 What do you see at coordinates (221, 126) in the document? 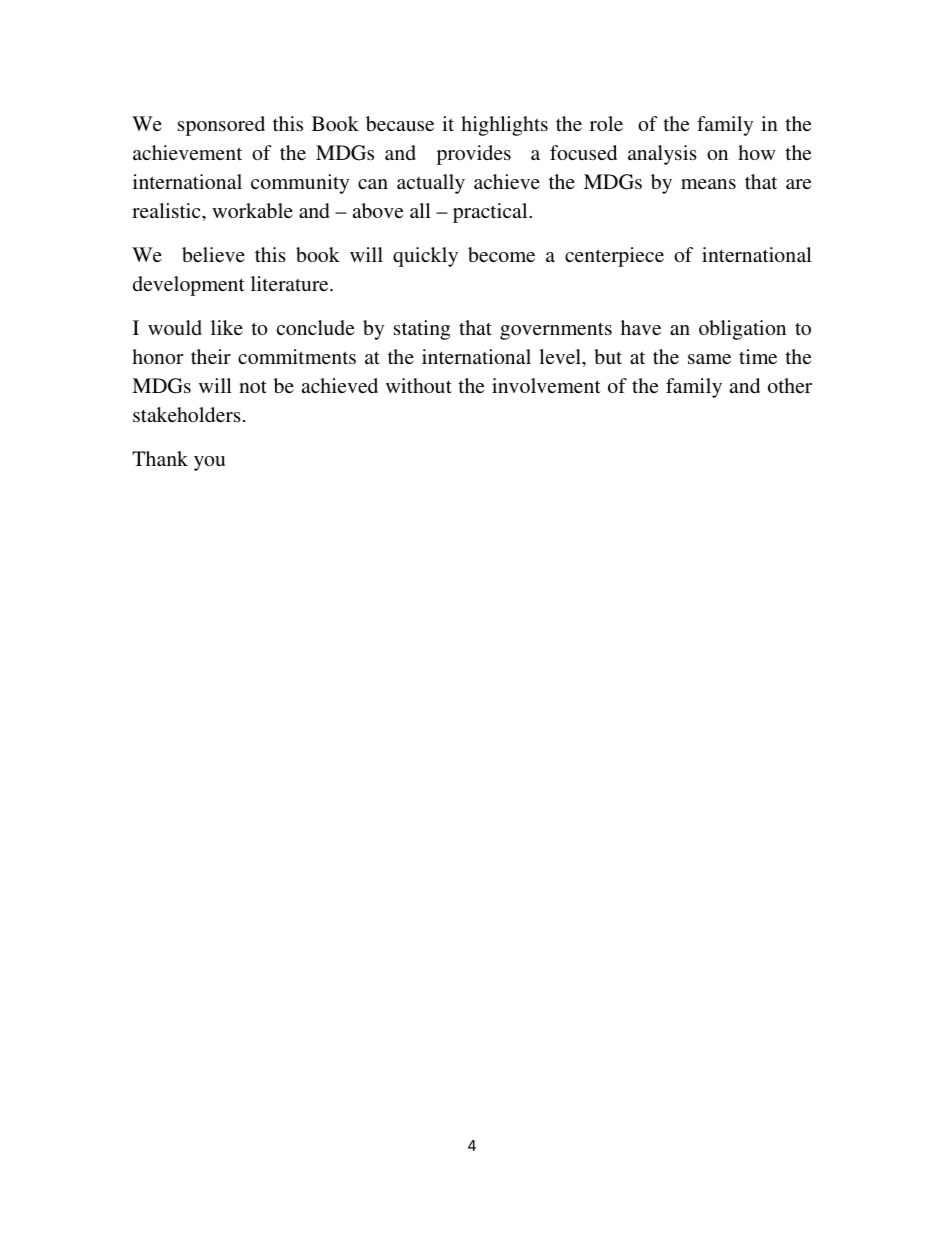
I see `sponsored` at bounding box center [221, 126].
